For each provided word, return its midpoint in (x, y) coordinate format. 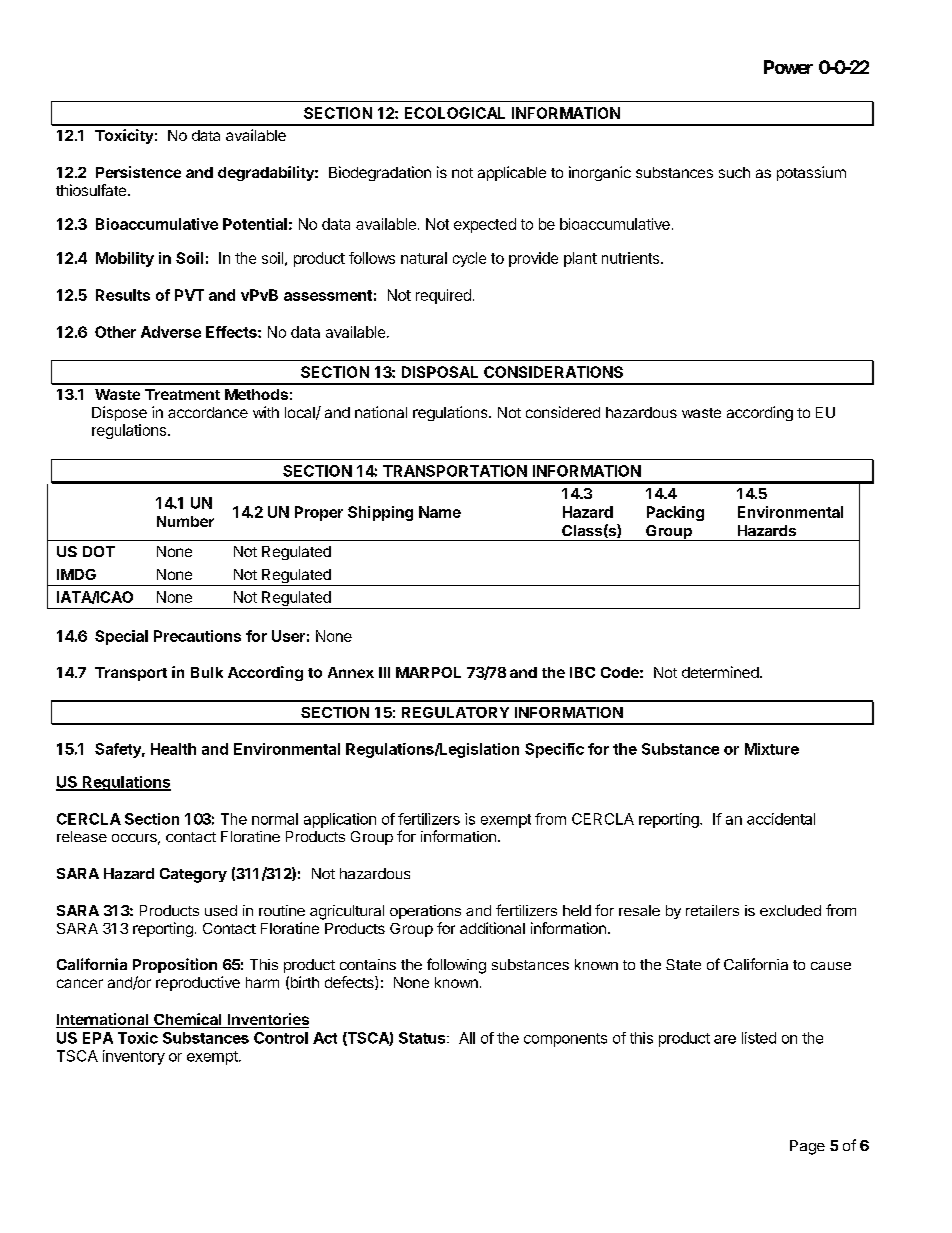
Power (788, 67)
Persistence (138, 172)
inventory (134, 1057)
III (384, 672)
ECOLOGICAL (455, 113)
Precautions (197, 636)
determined (720, 672)
